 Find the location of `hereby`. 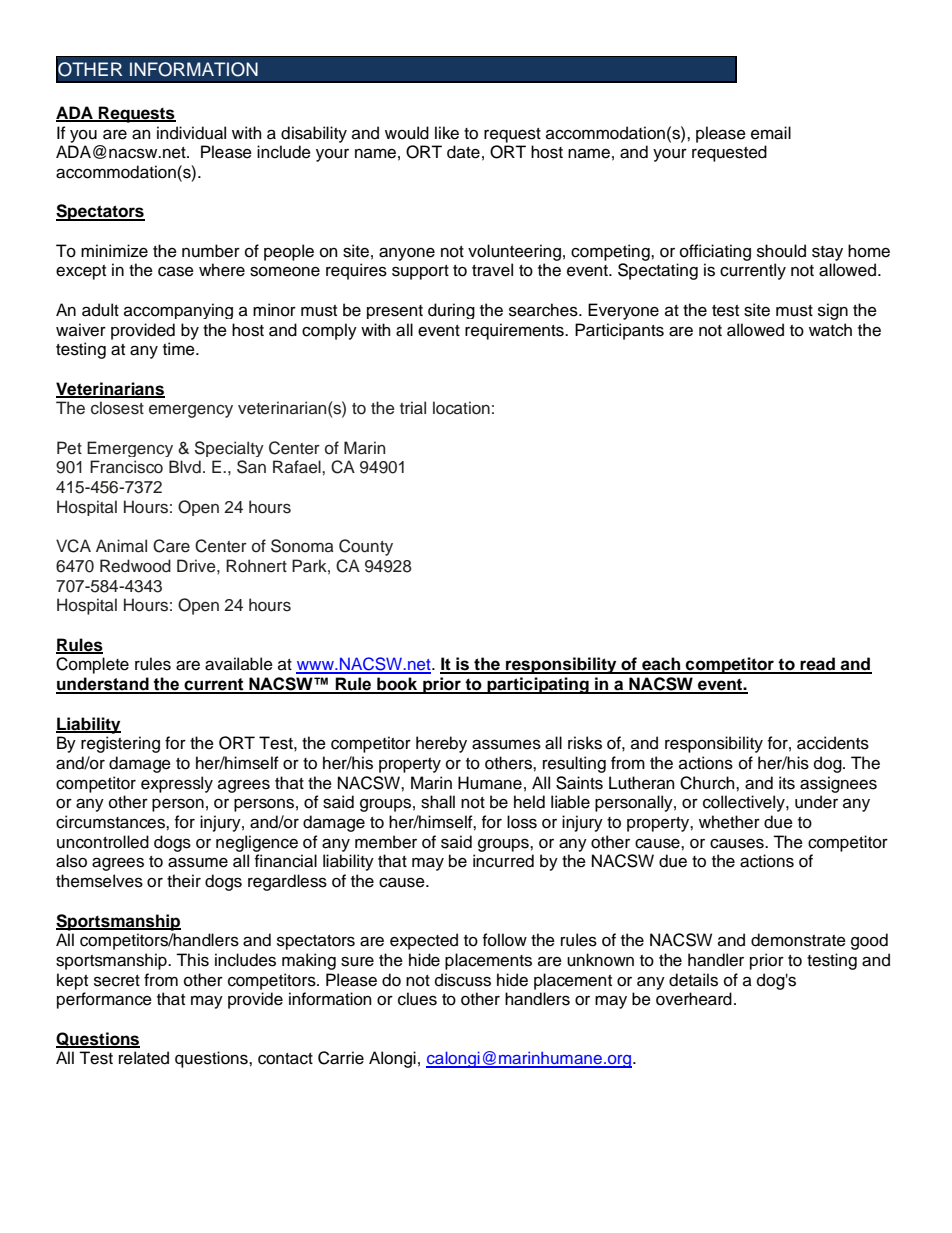

hereby is located at coordinates (441, 744).
